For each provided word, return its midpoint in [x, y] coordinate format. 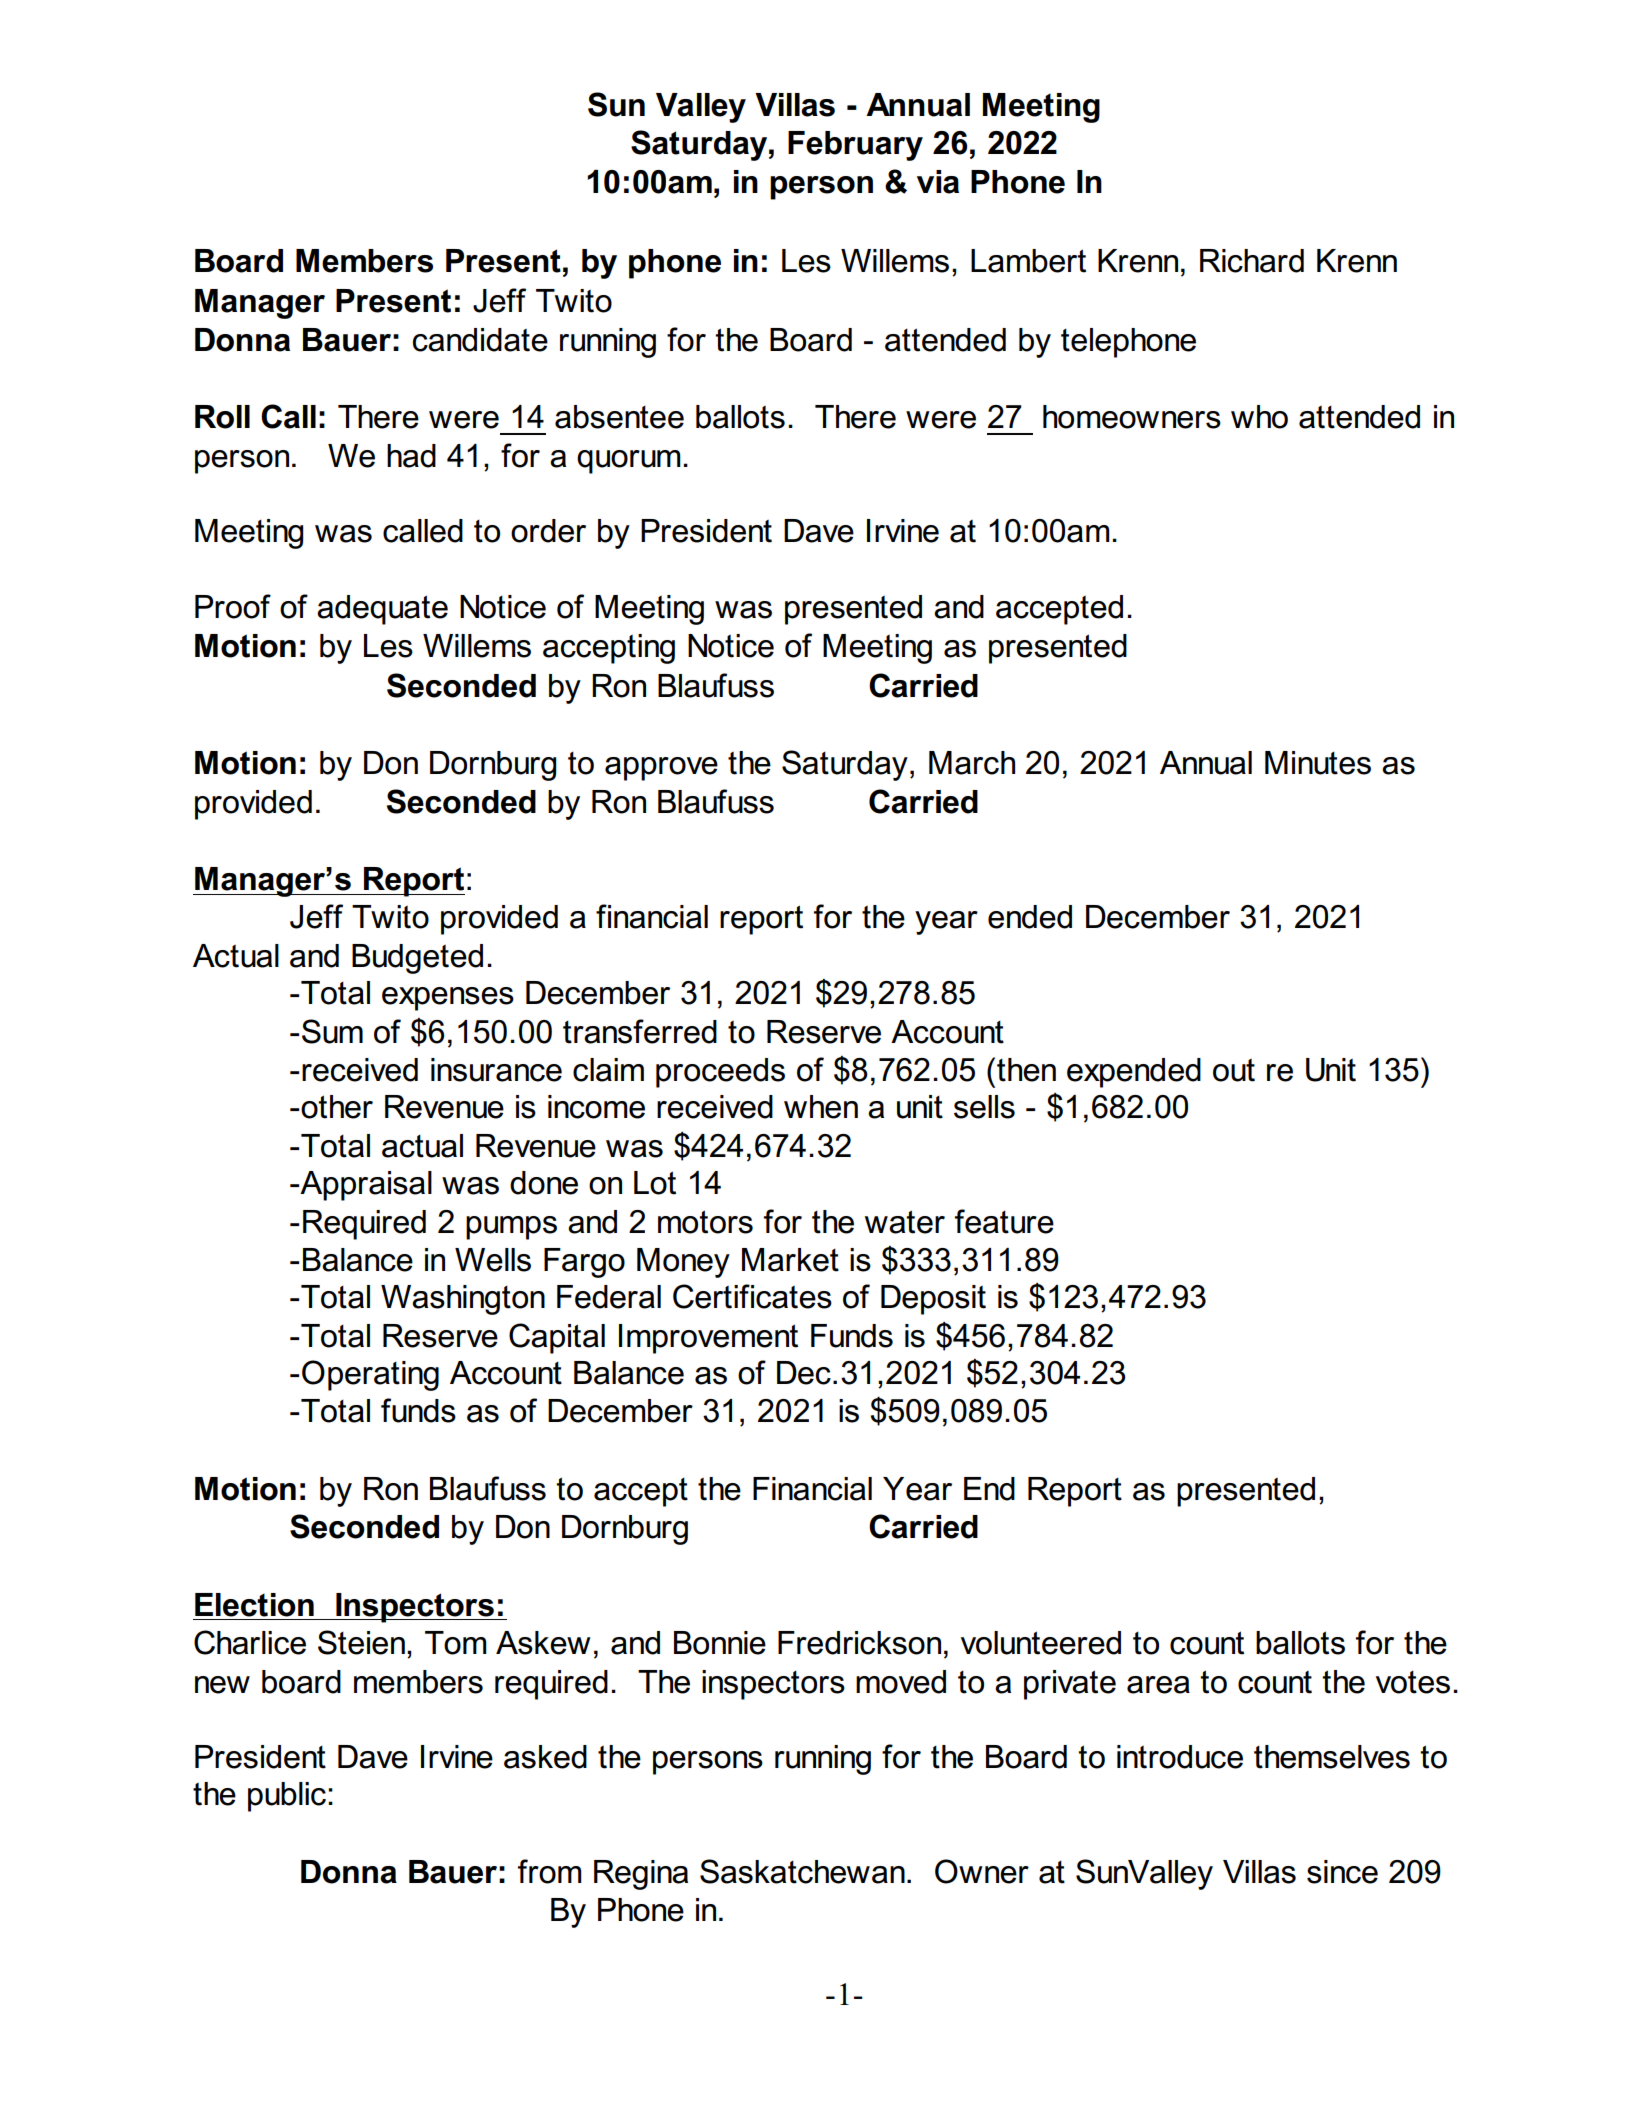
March [972, 763]
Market [790, 1260]
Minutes [1318, 763]
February [855, 146]
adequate [382, 610]
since [1342, 1872]
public [287, 1797]
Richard [1252, 261]
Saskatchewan [802, 1871]
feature [1004, 1221]
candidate [480, 340]
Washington [463, 1300]
